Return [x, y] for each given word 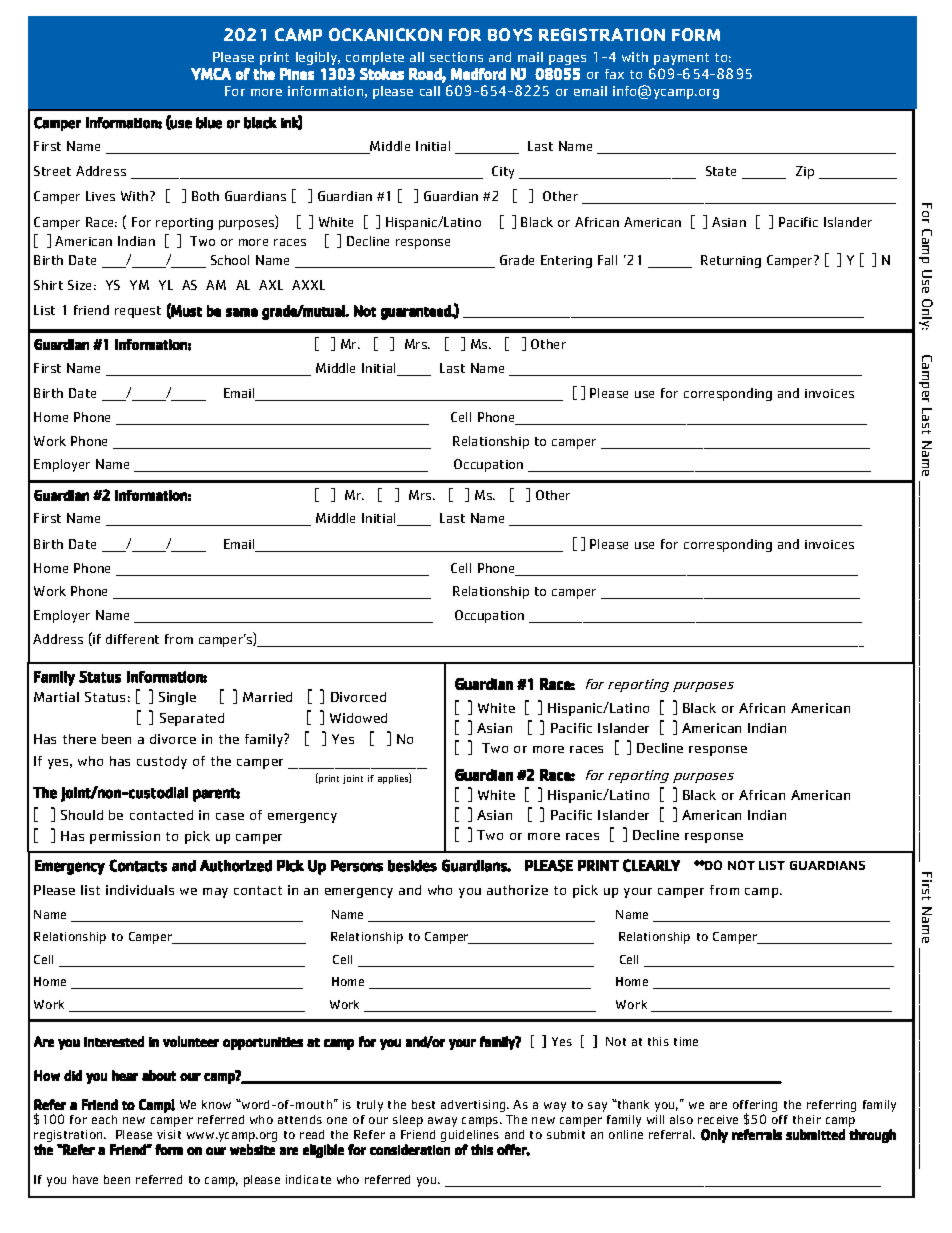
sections [456, 57]
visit [169, 1134]
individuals [140, 890]
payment [681, 59]
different [132, 639]
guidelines [470, 1137]
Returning [731, 261]
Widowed [358, 718]
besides [412, 866]
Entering [566, 261]
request [138, 312]
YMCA [211, 74]
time [686, 1041]
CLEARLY [651, 865]
